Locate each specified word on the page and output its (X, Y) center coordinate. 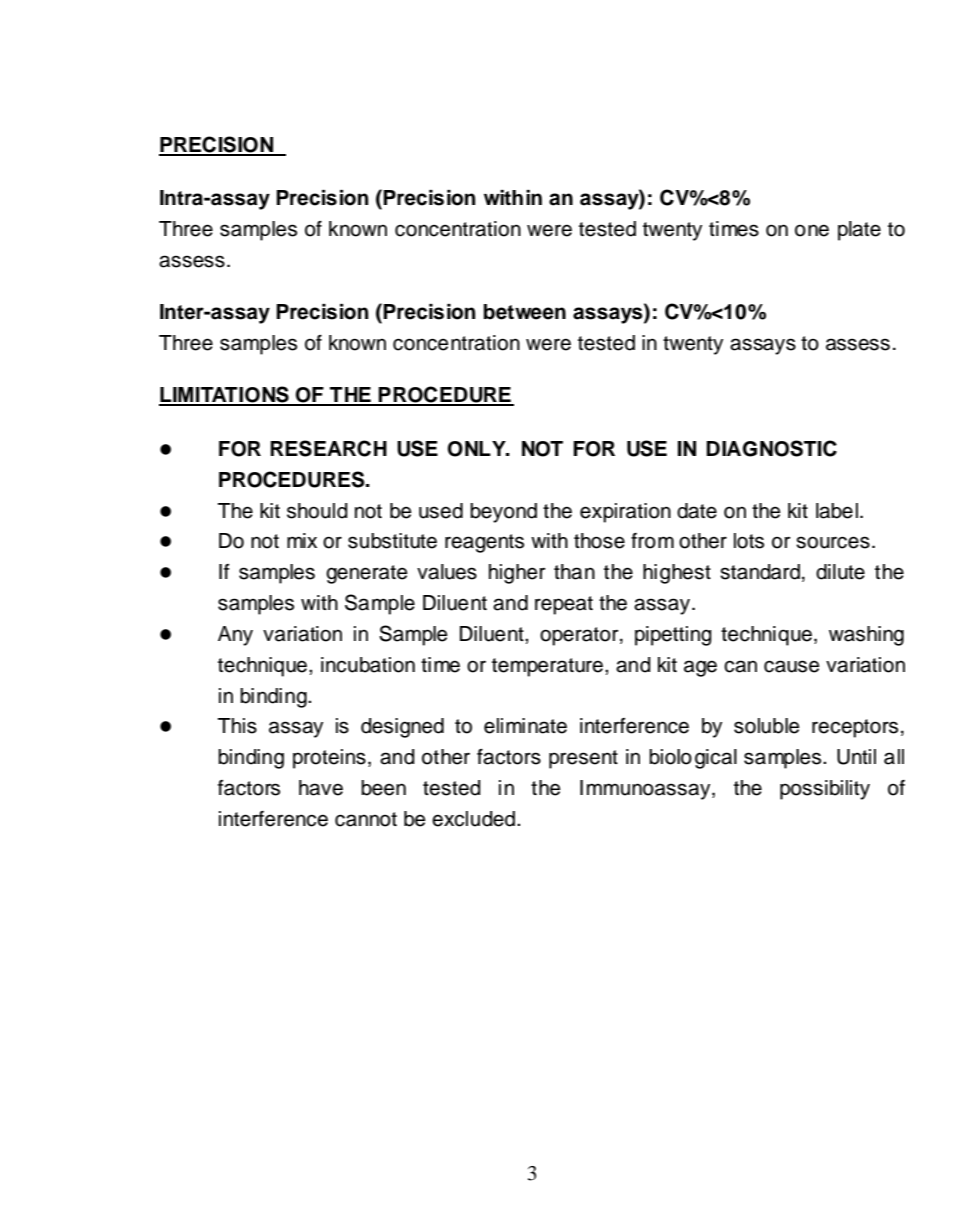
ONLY (478, 449)
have (321, 788)
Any (235, 636)
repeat (564, 605)
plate (859, 231)
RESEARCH (328, 448)
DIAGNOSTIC (771, 448)
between (525, 312)
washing (866, 636)
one (812, 230)
